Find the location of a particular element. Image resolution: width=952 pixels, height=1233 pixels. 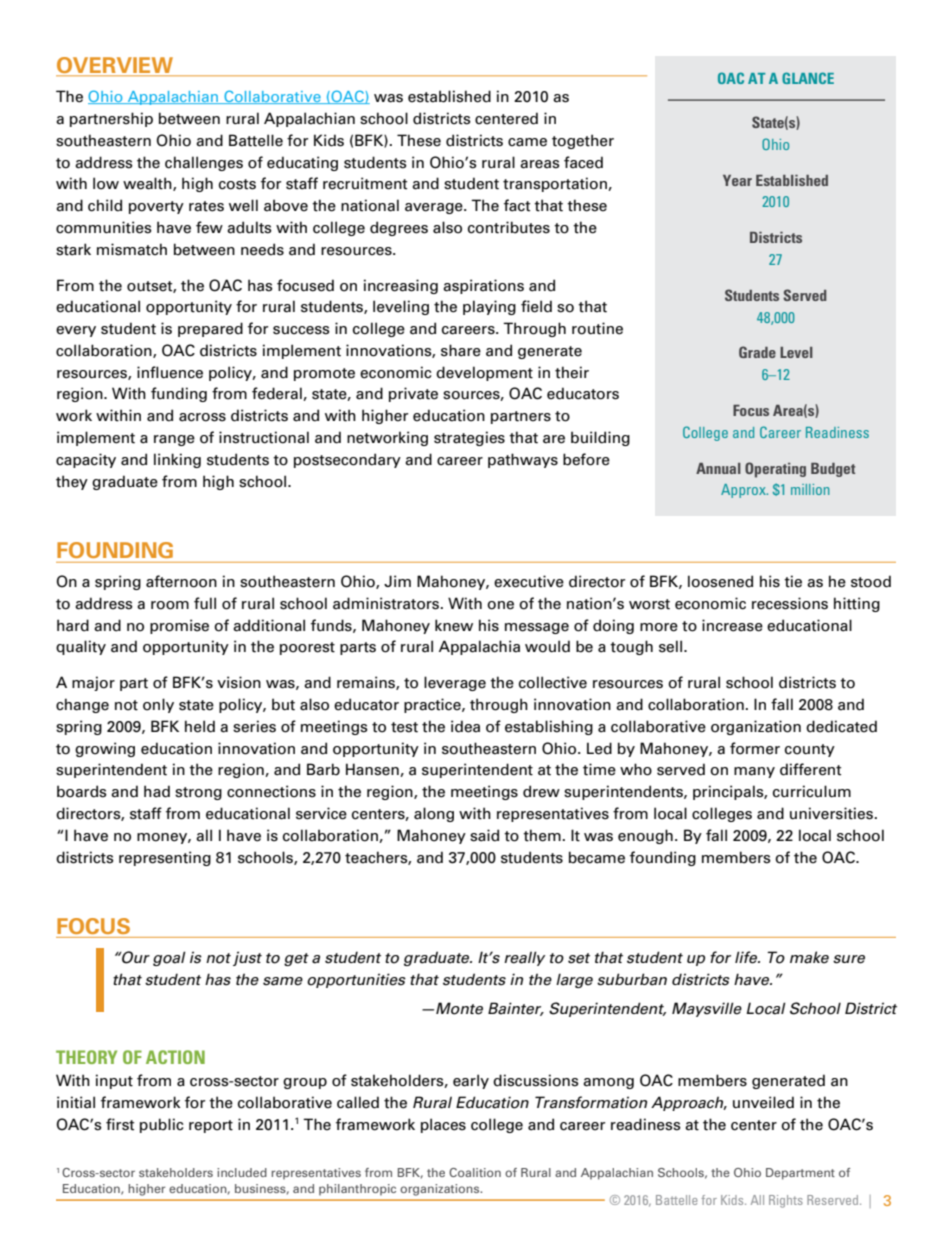

GLANCE is located at coordinates (808, 78).
